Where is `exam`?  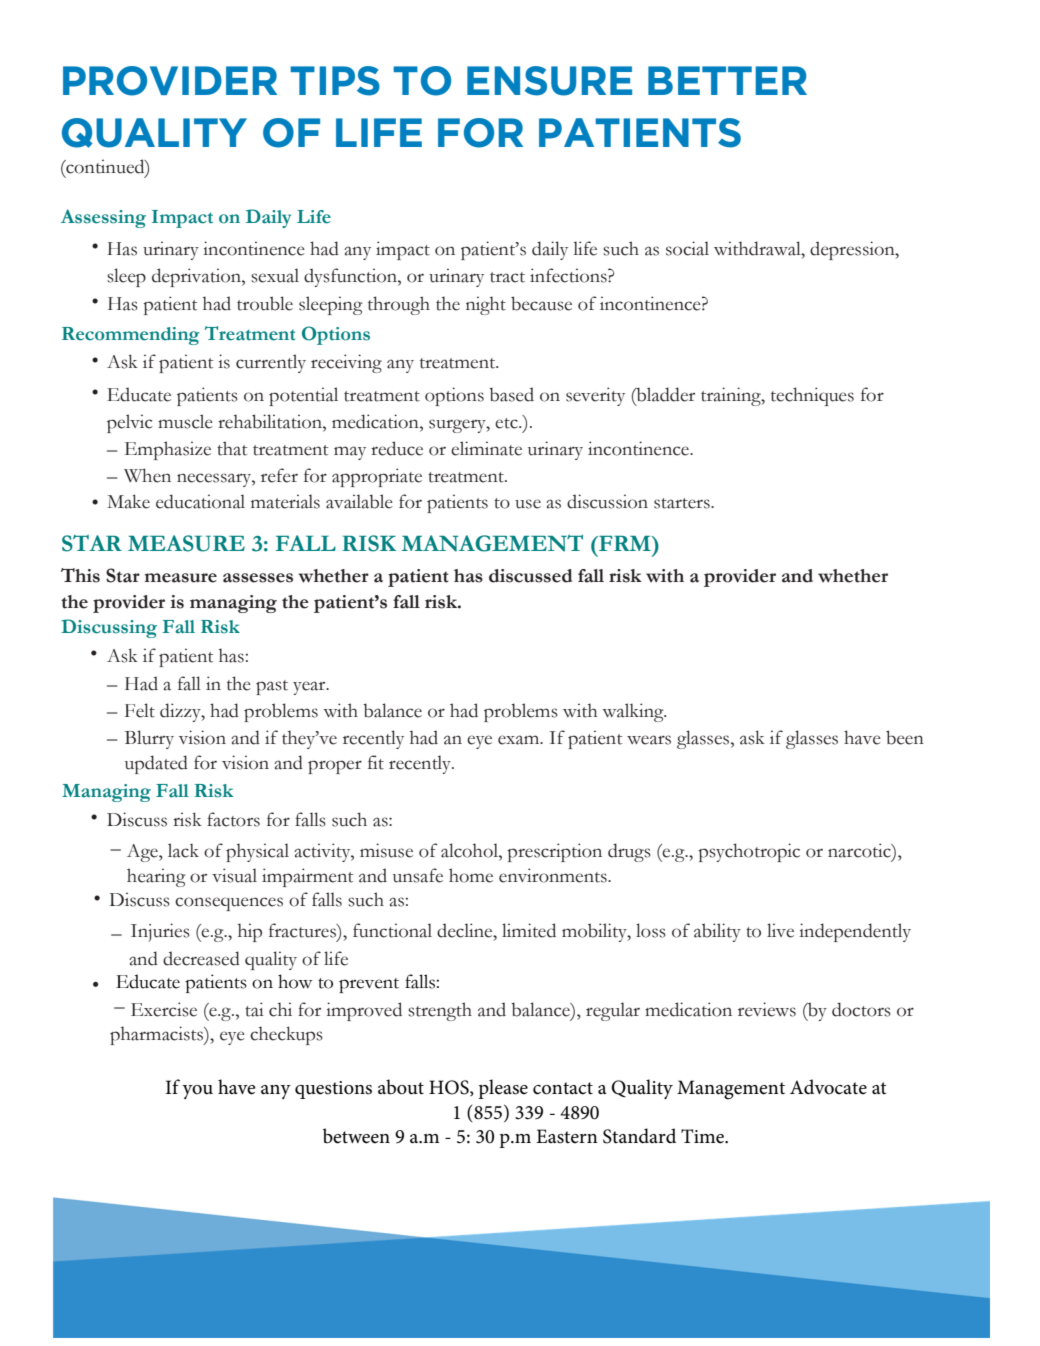
exam is located at coordinates (520, 740).
